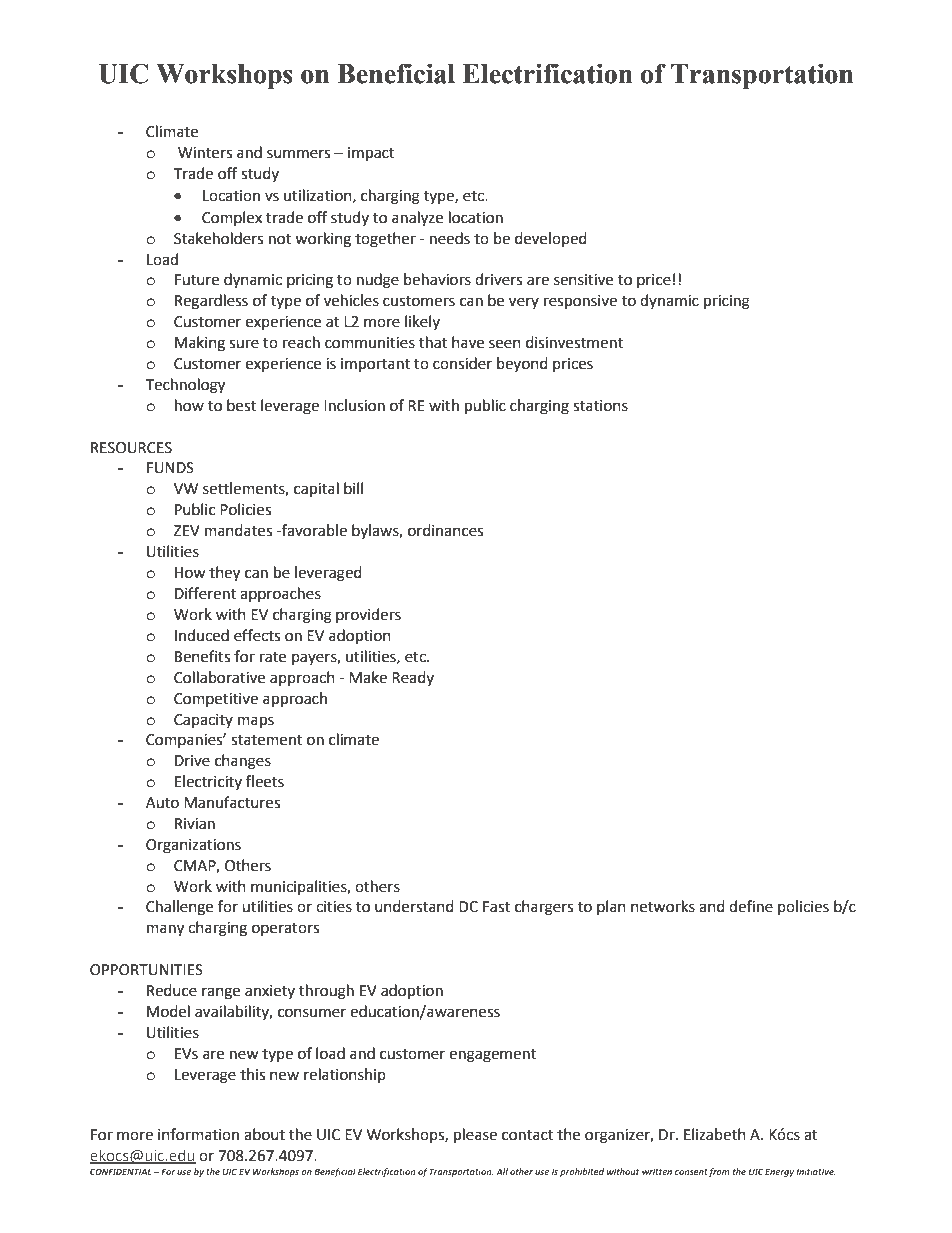 This image has width=952, height=1233. Describe the element at coordinates (205, 153) in the image. I see `Winters` at that location.
